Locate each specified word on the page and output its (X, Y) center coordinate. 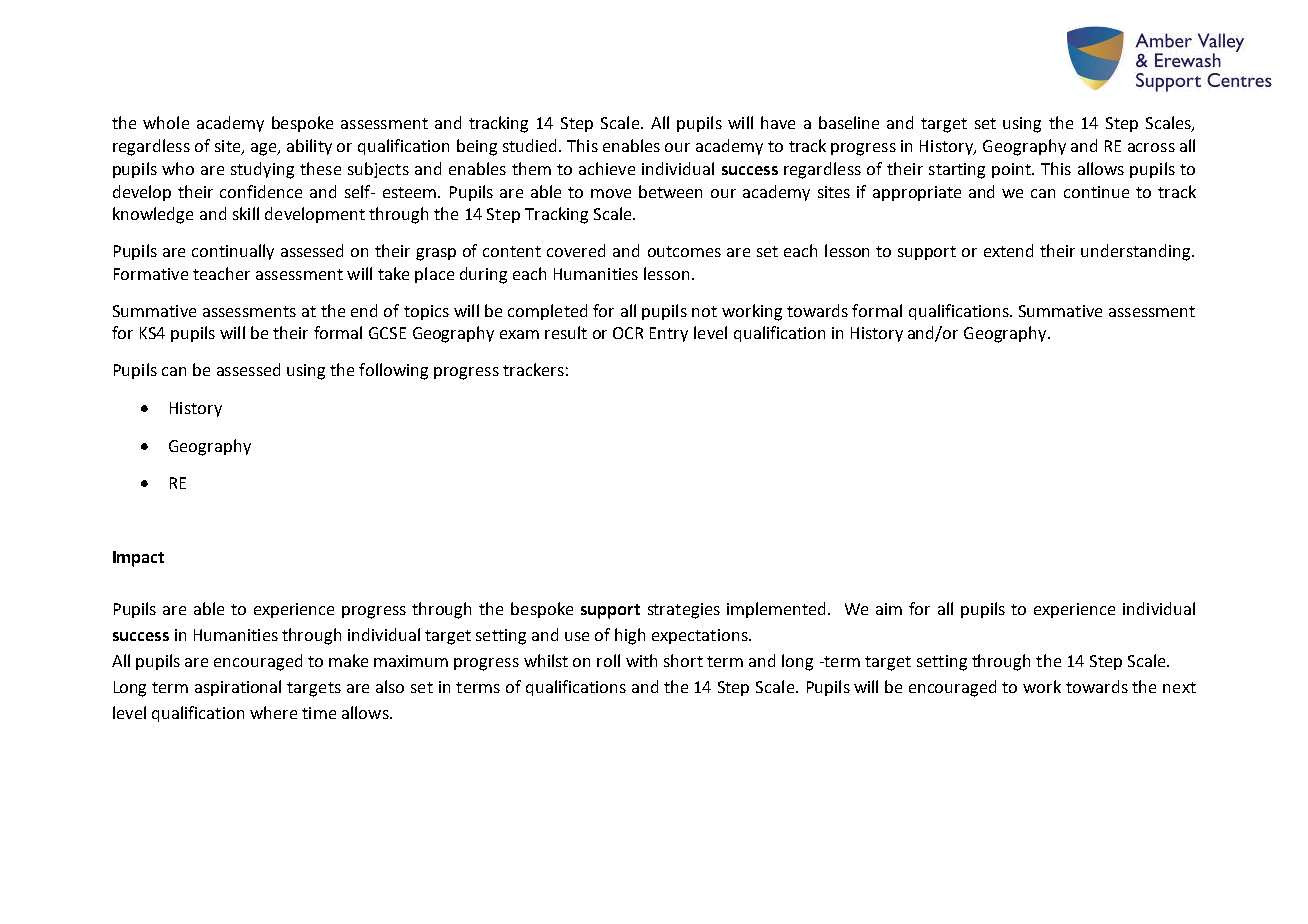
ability (309, 147)
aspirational (238, 688)
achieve (607, 168)
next (1179, 687)
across (1151, 147)
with (641, 660)
